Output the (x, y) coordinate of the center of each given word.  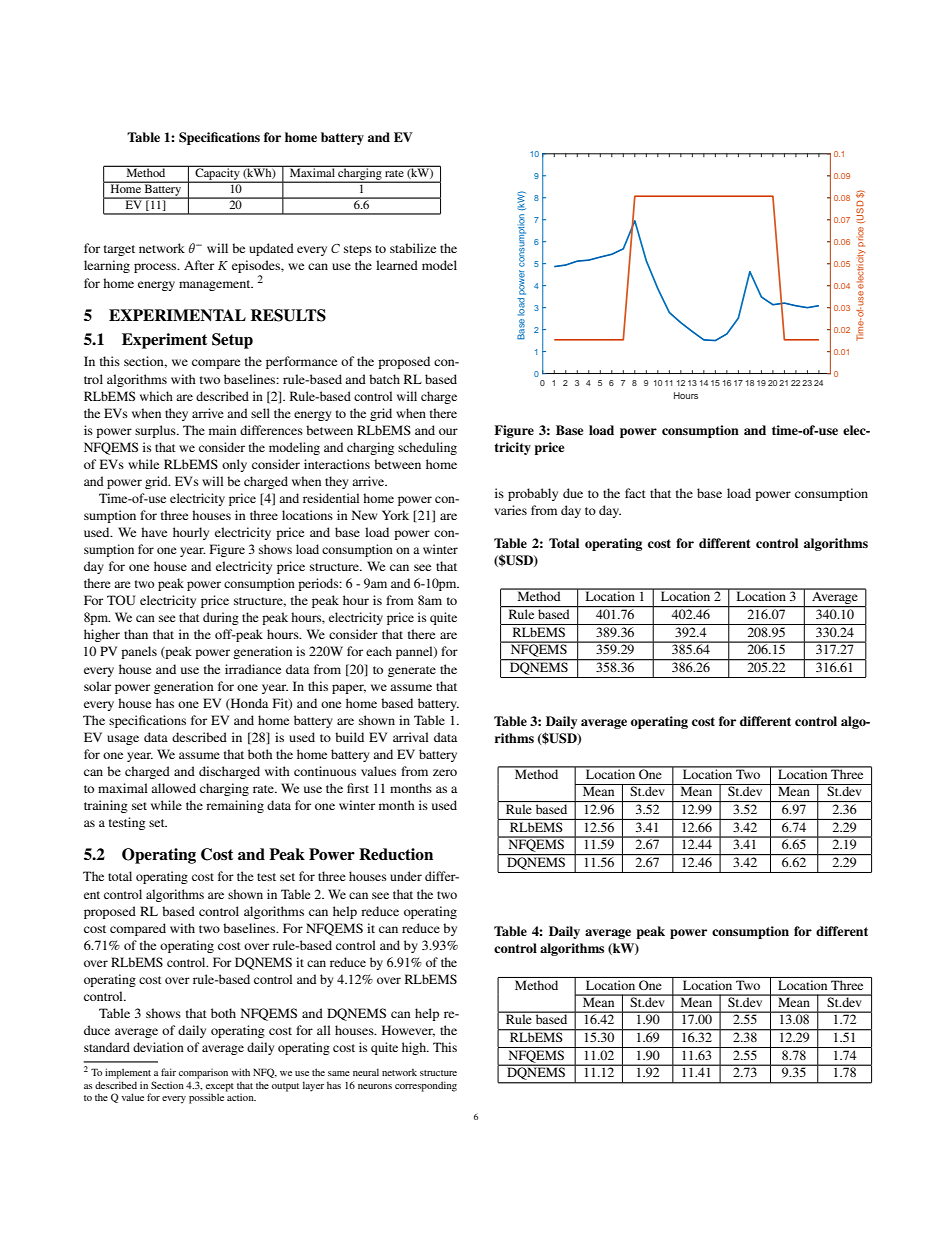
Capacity (217, 174)
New (365, 515)
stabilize (413, 248)
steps (358, 250)
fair (168, 1072)
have (154, 532)
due (573, 493)
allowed (173, 788)
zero (445, 772)
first (358, 788)
